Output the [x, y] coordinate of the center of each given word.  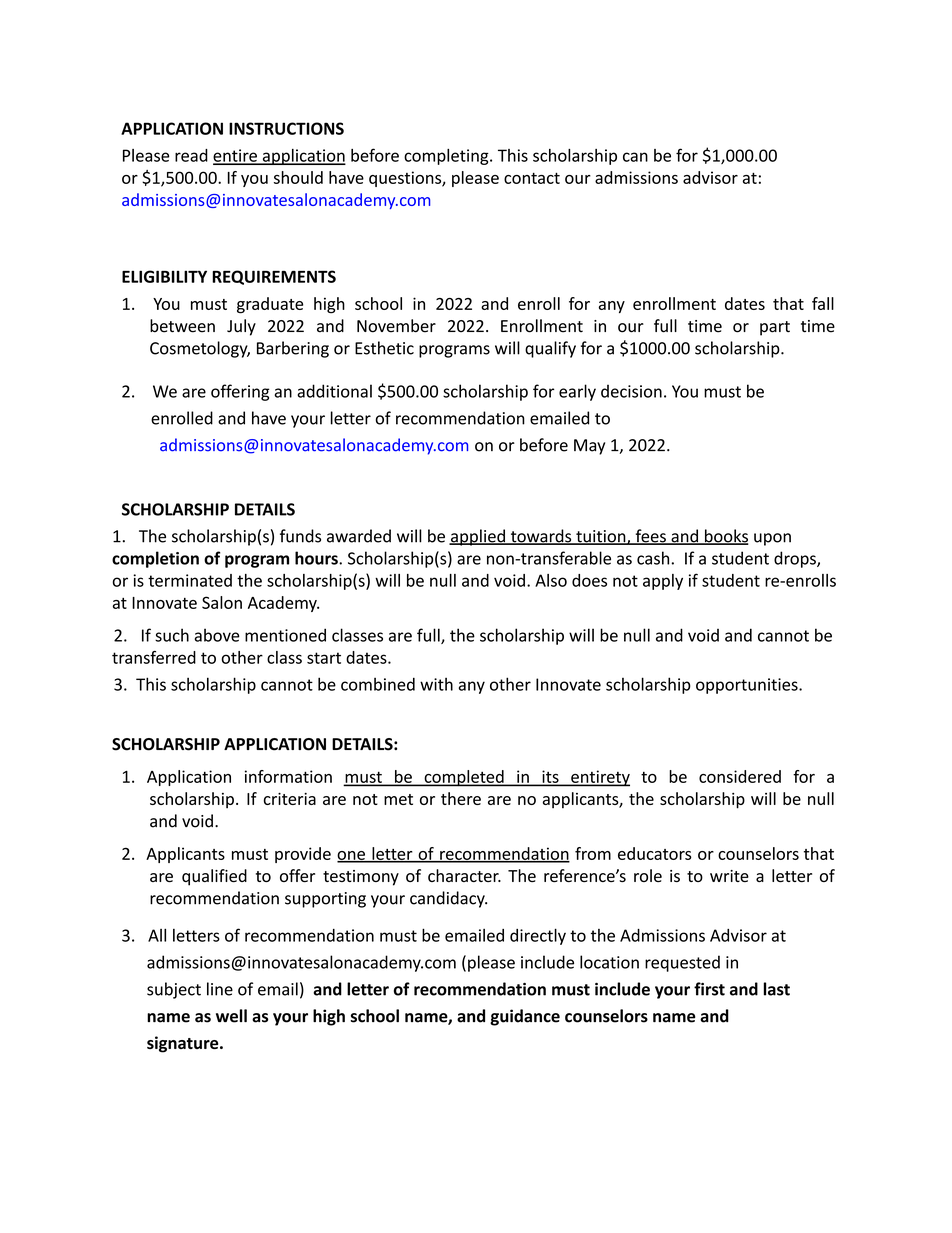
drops [796, 559]
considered [740, 776]
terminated [190, 580]
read [191, 155]
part [775, 328]
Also [551, 580]
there [461, 798]
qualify [550, 349]
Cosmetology [200, 349]
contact [532, 178]
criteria [290, 799]
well [231, 1016]
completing [447, 157]
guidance [525, 1017]
